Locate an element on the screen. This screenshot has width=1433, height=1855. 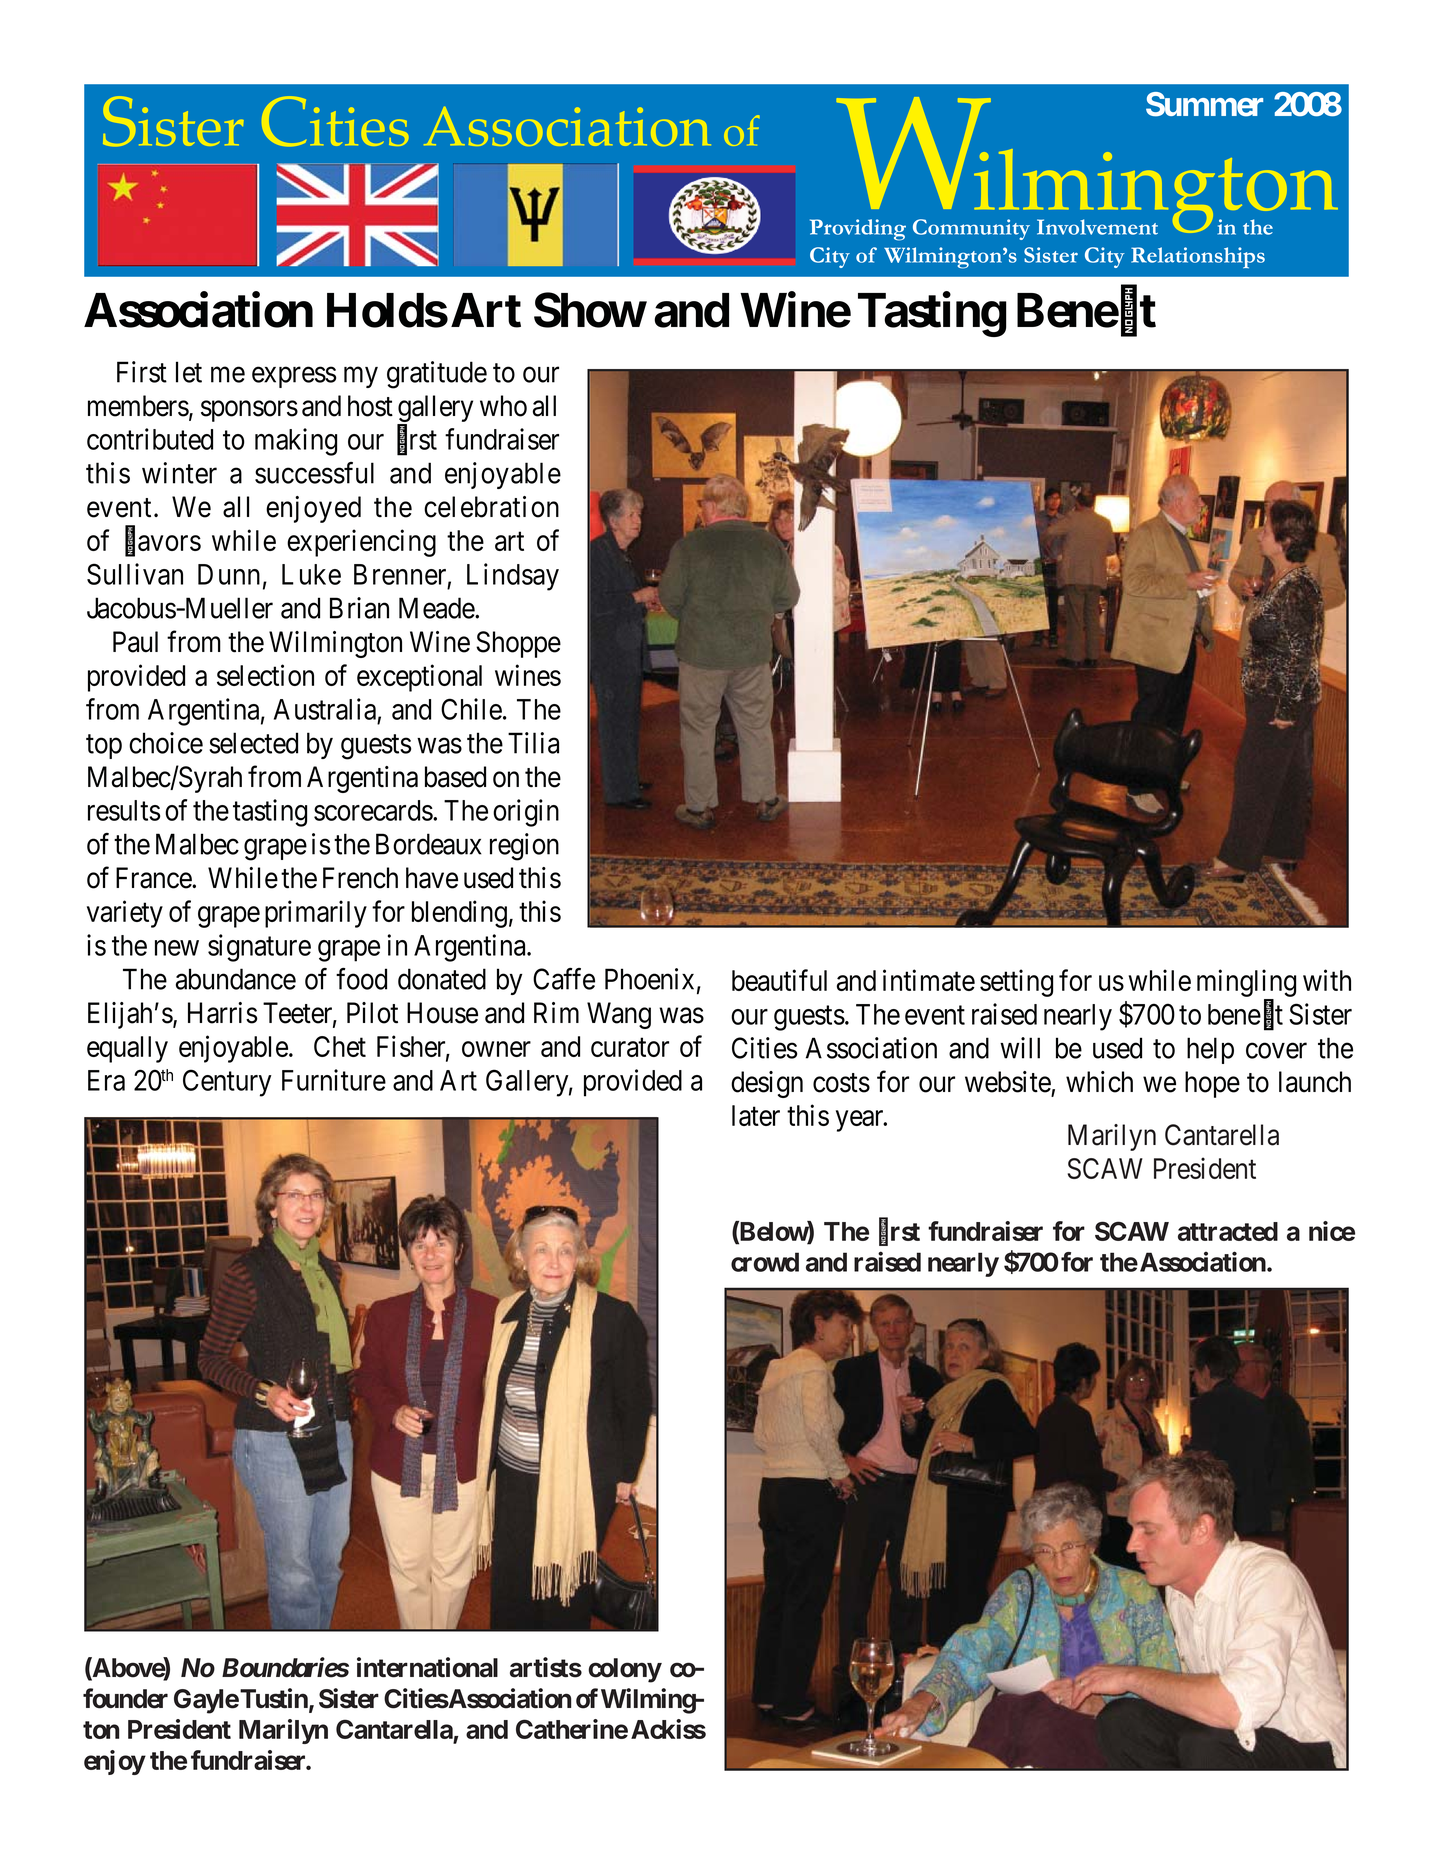
Harris is located at coordinates (223, 1013).
